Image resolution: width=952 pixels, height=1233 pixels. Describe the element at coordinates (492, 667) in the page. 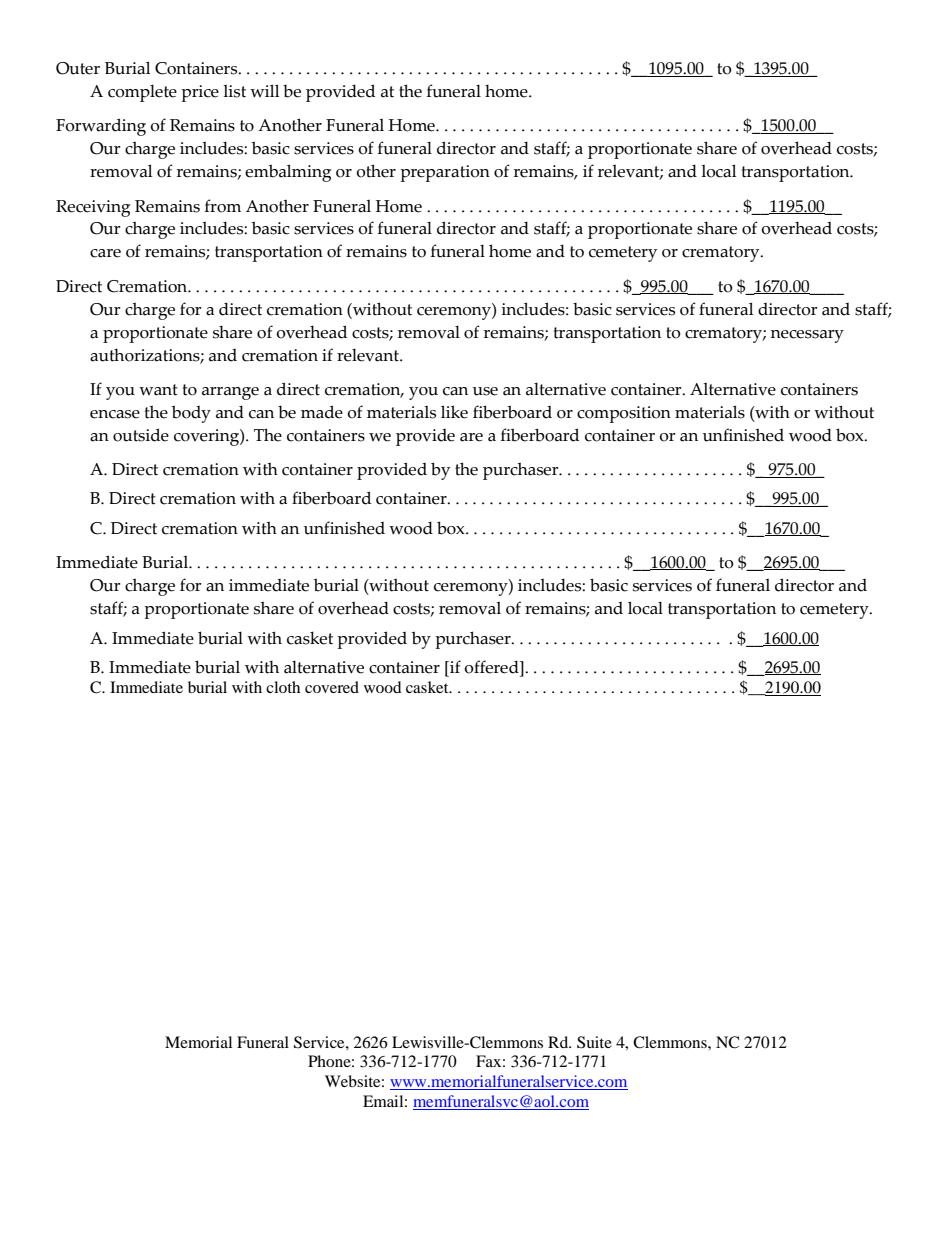

I see `offered` at that location.
